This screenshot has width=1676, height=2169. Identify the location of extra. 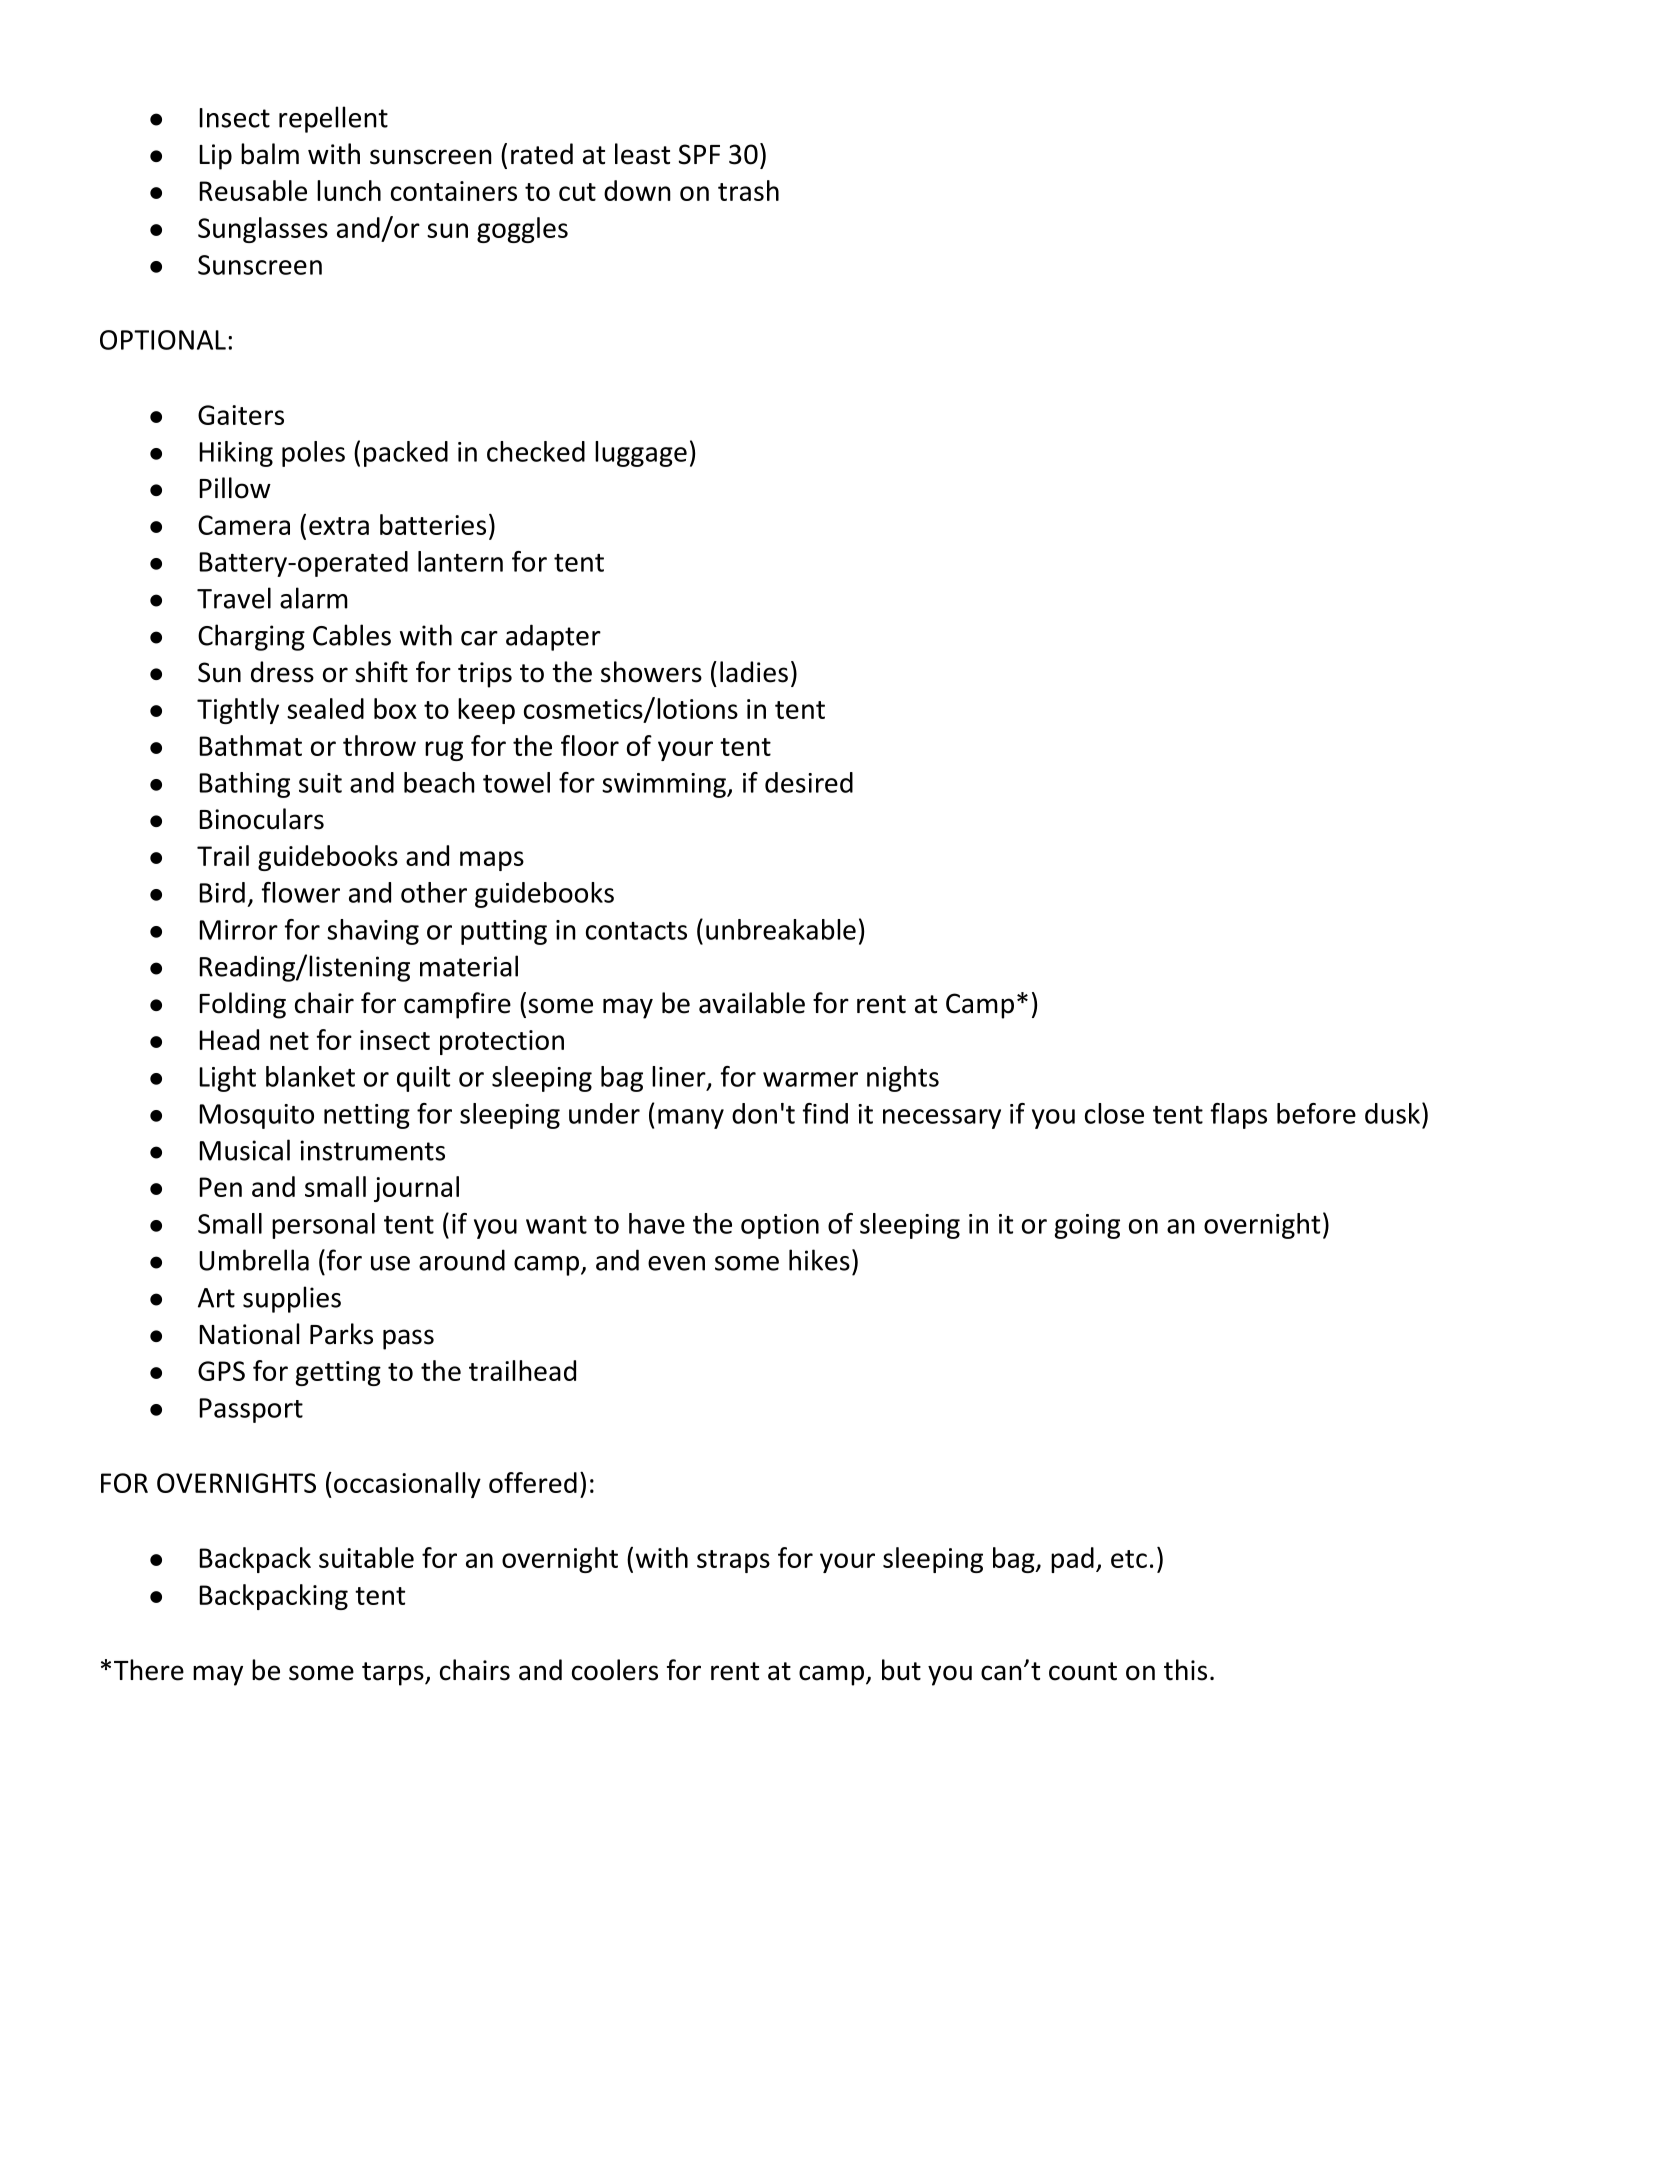
(339, 526).
